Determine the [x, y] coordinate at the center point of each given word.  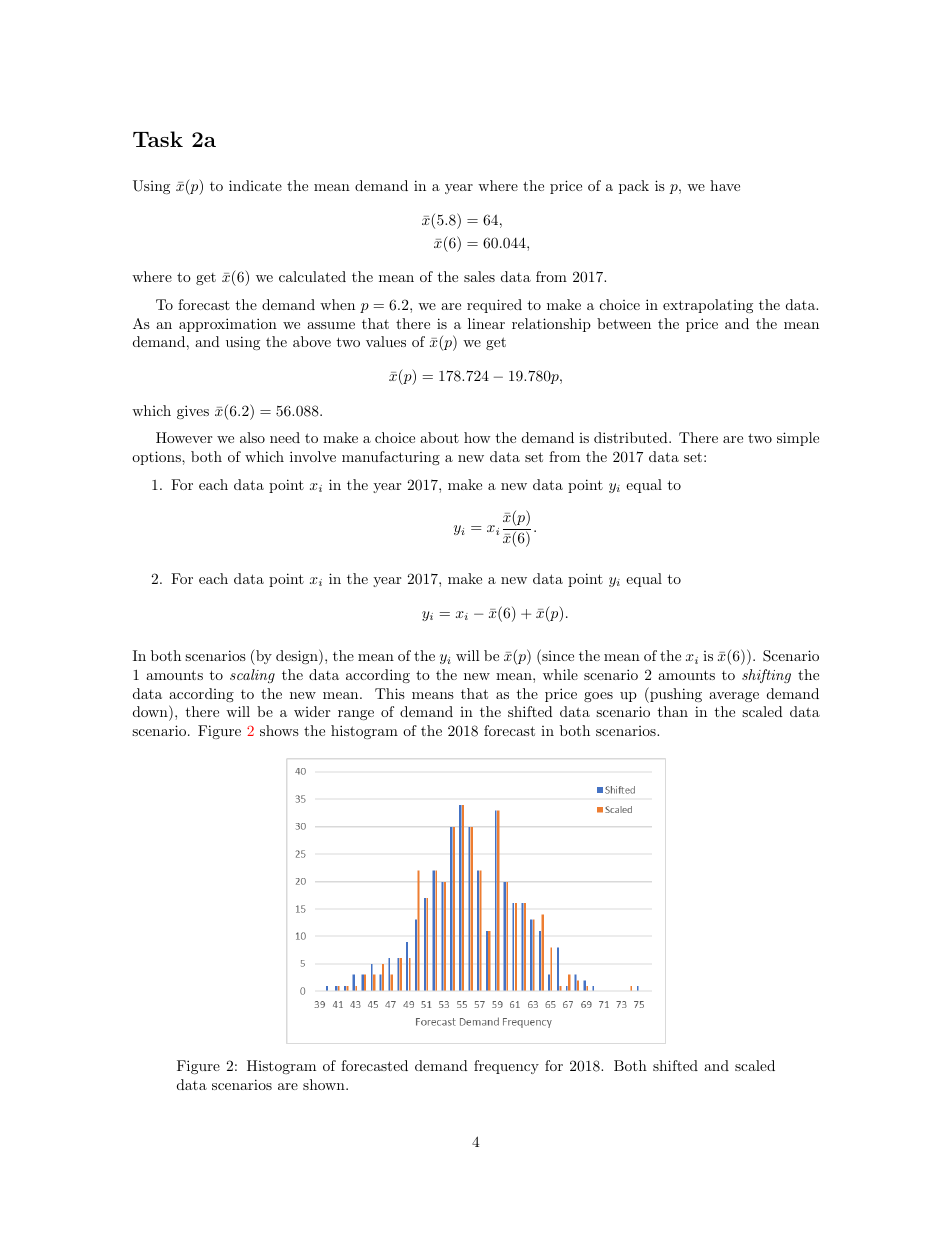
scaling [252, 676]
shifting [766, 676]
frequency [506, 1067]
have [725, 185]
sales [479, 276]
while [560, 674]
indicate [255, 185]
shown [325, 1084]
